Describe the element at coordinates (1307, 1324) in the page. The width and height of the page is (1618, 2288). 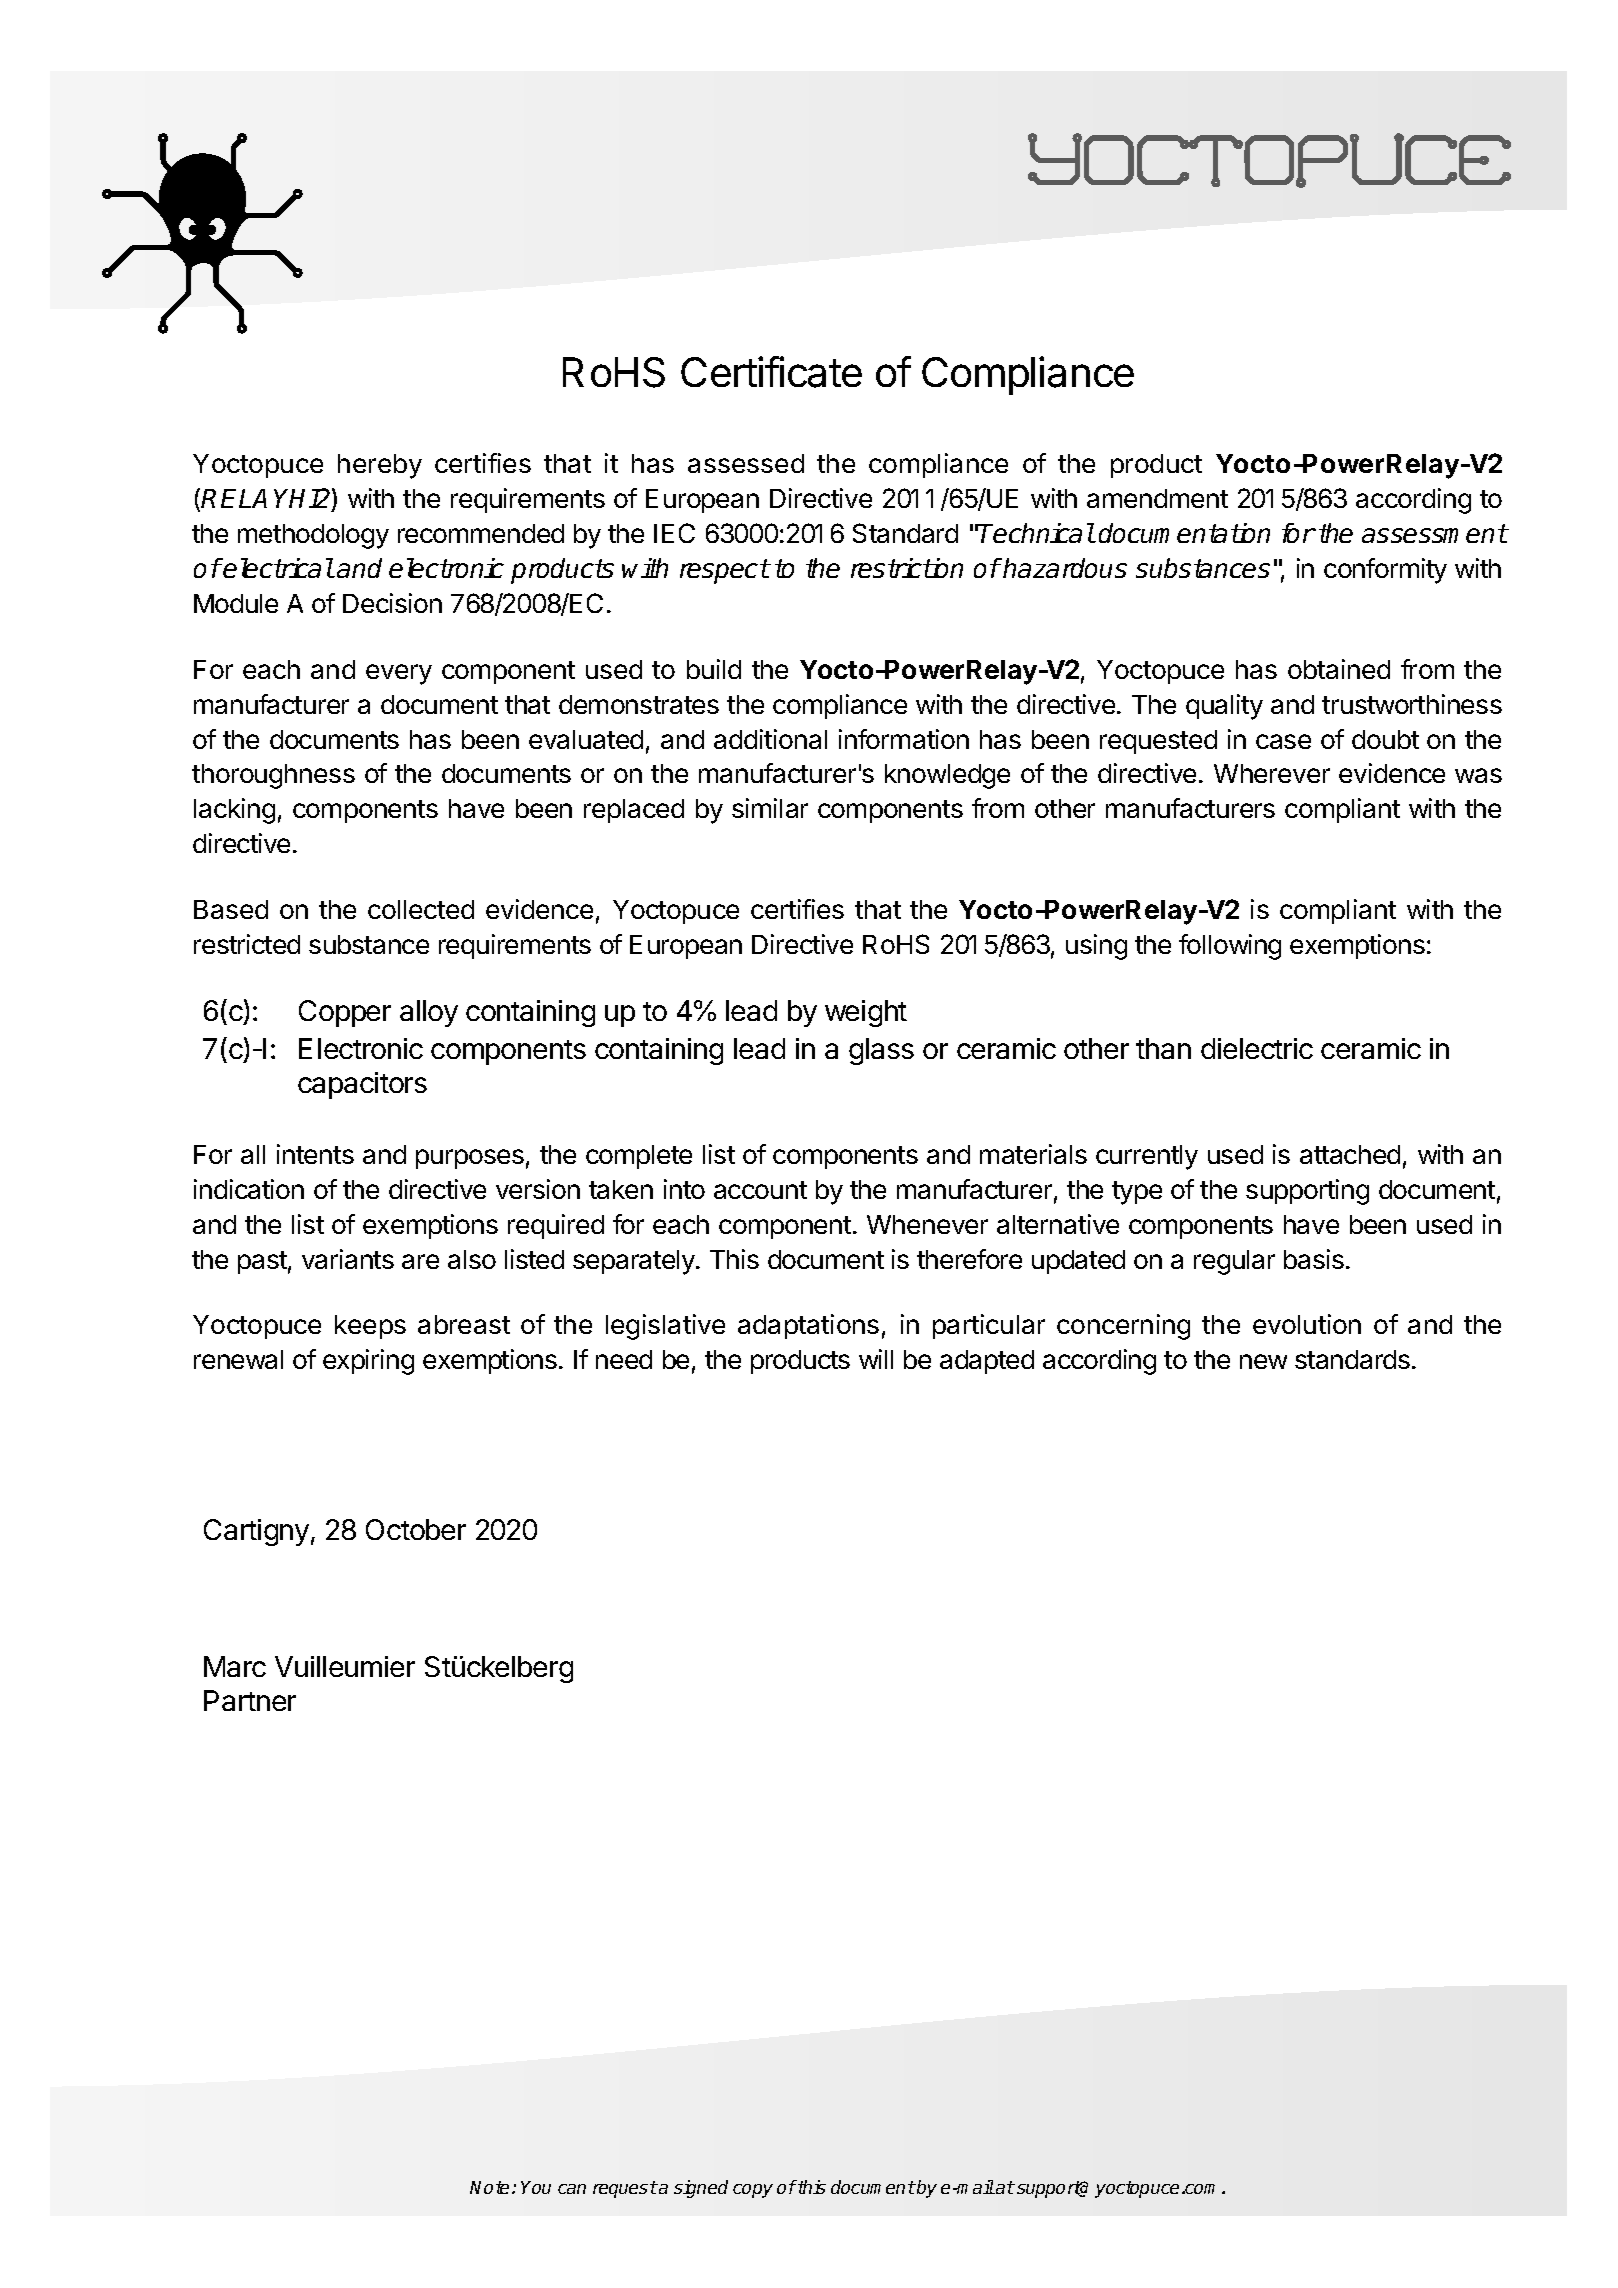
I see `evolution` at that location.
